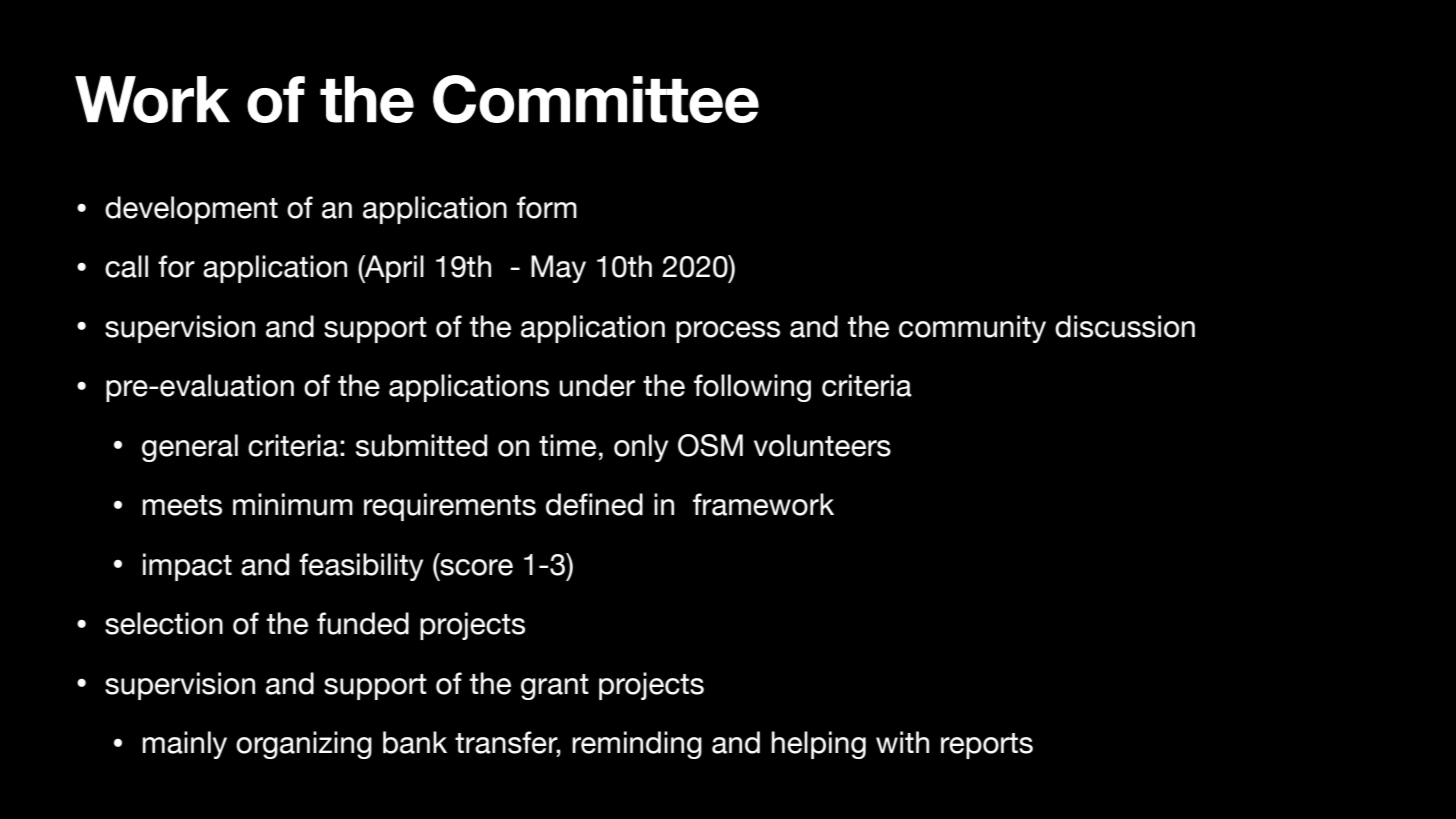  What do you see at coordinates (547, 207) in the page?
I see `form` at bounding box center [547, 207].
